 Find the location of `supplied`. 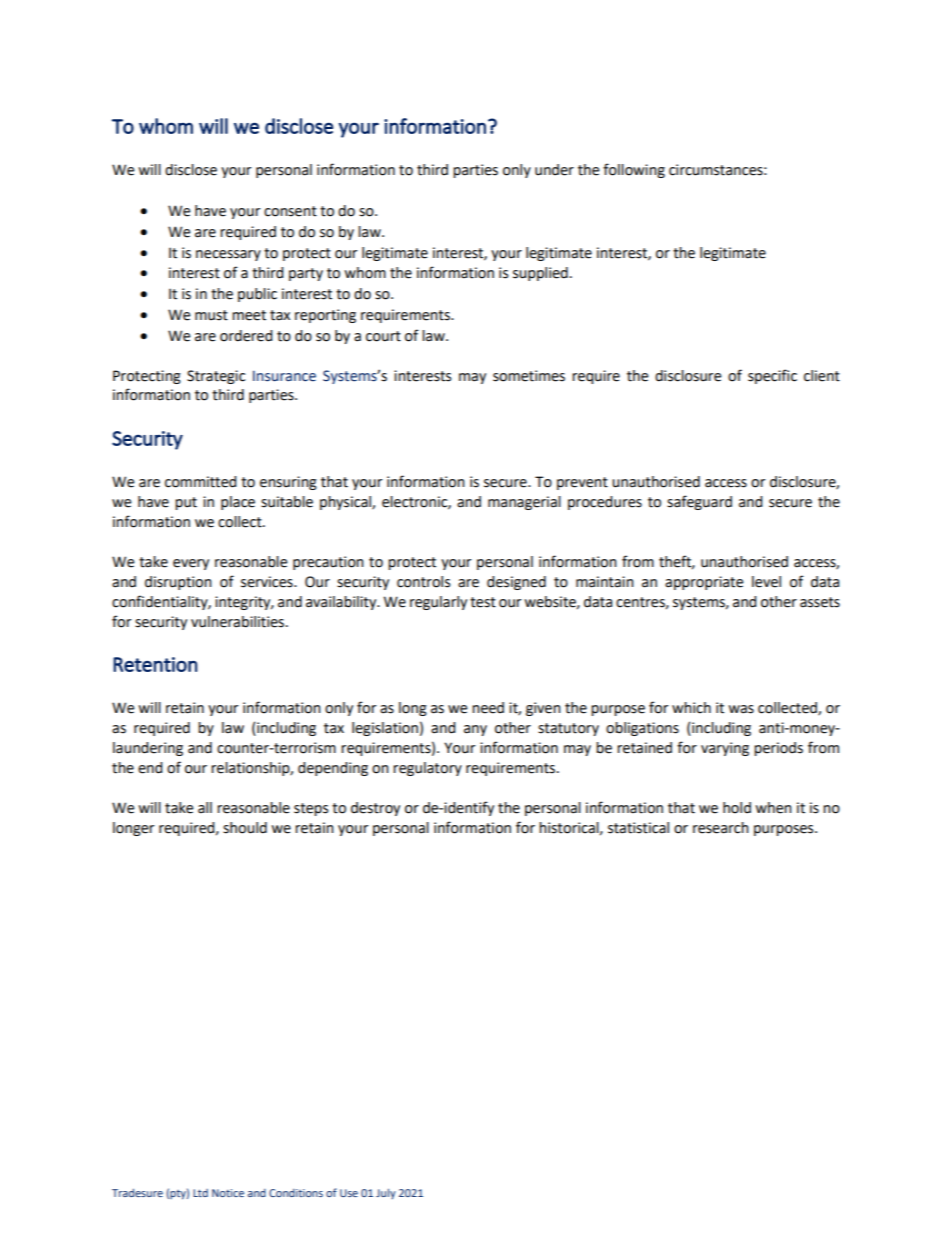

supplied is located at coordinates (540, 274).
